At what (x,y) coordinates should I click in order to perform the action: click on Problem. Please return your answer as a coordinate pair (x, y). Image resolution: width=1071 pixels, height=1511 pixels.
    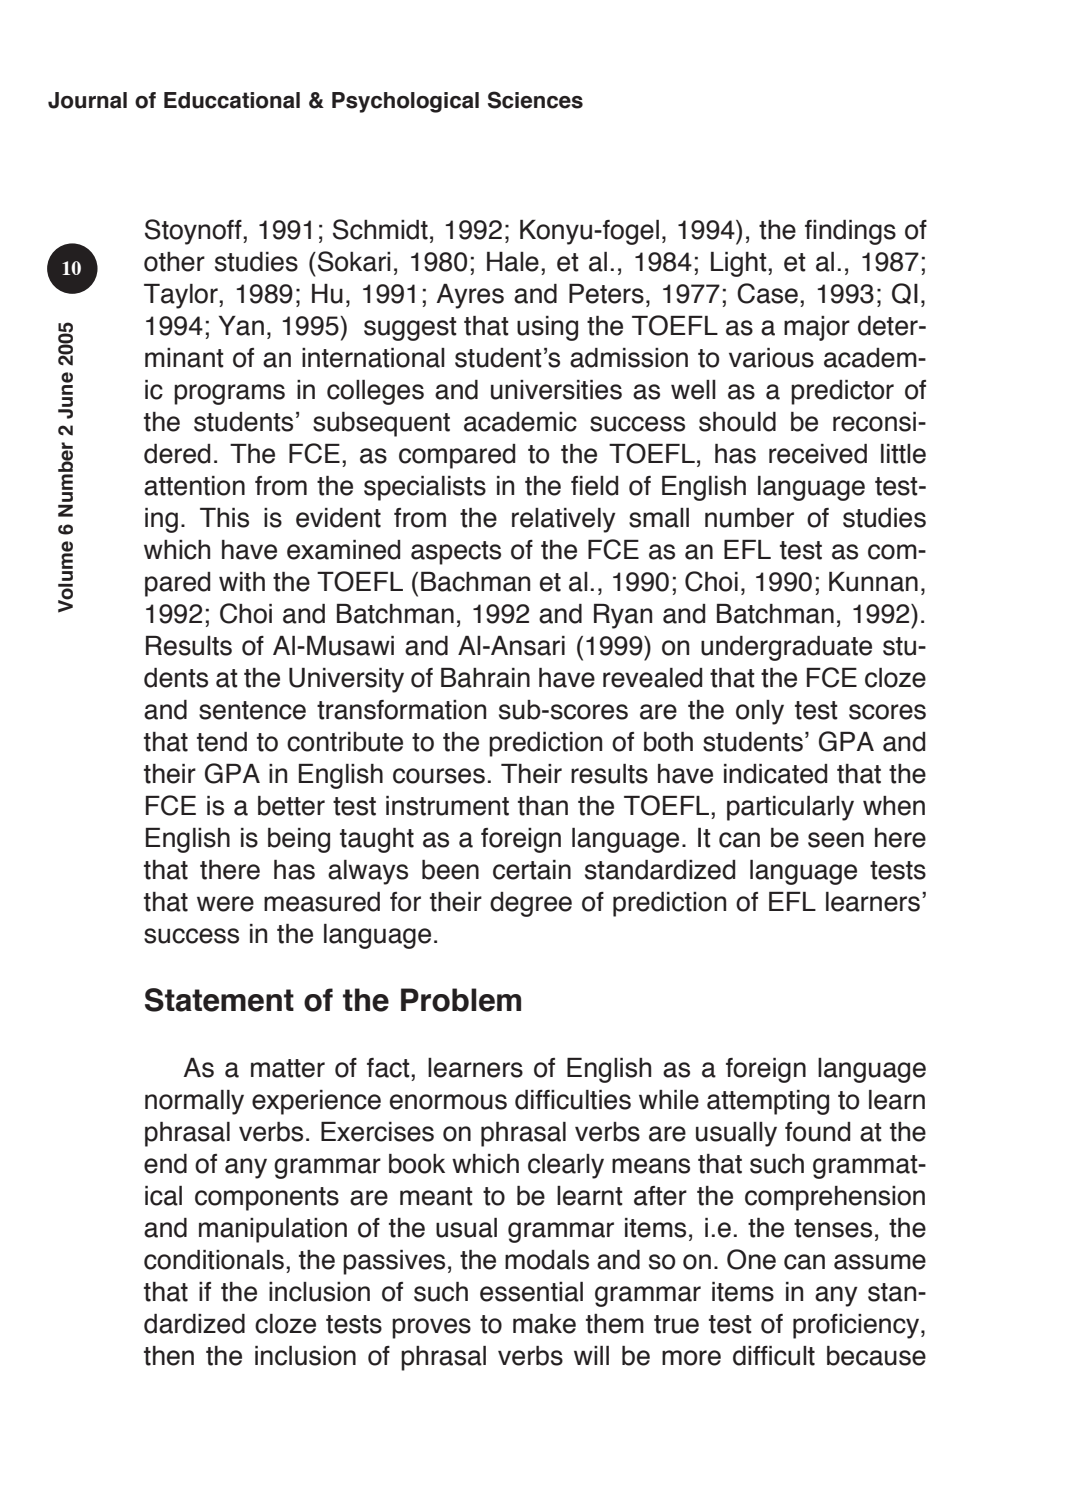
    Looking at the image, I should click on (461, 1000).
